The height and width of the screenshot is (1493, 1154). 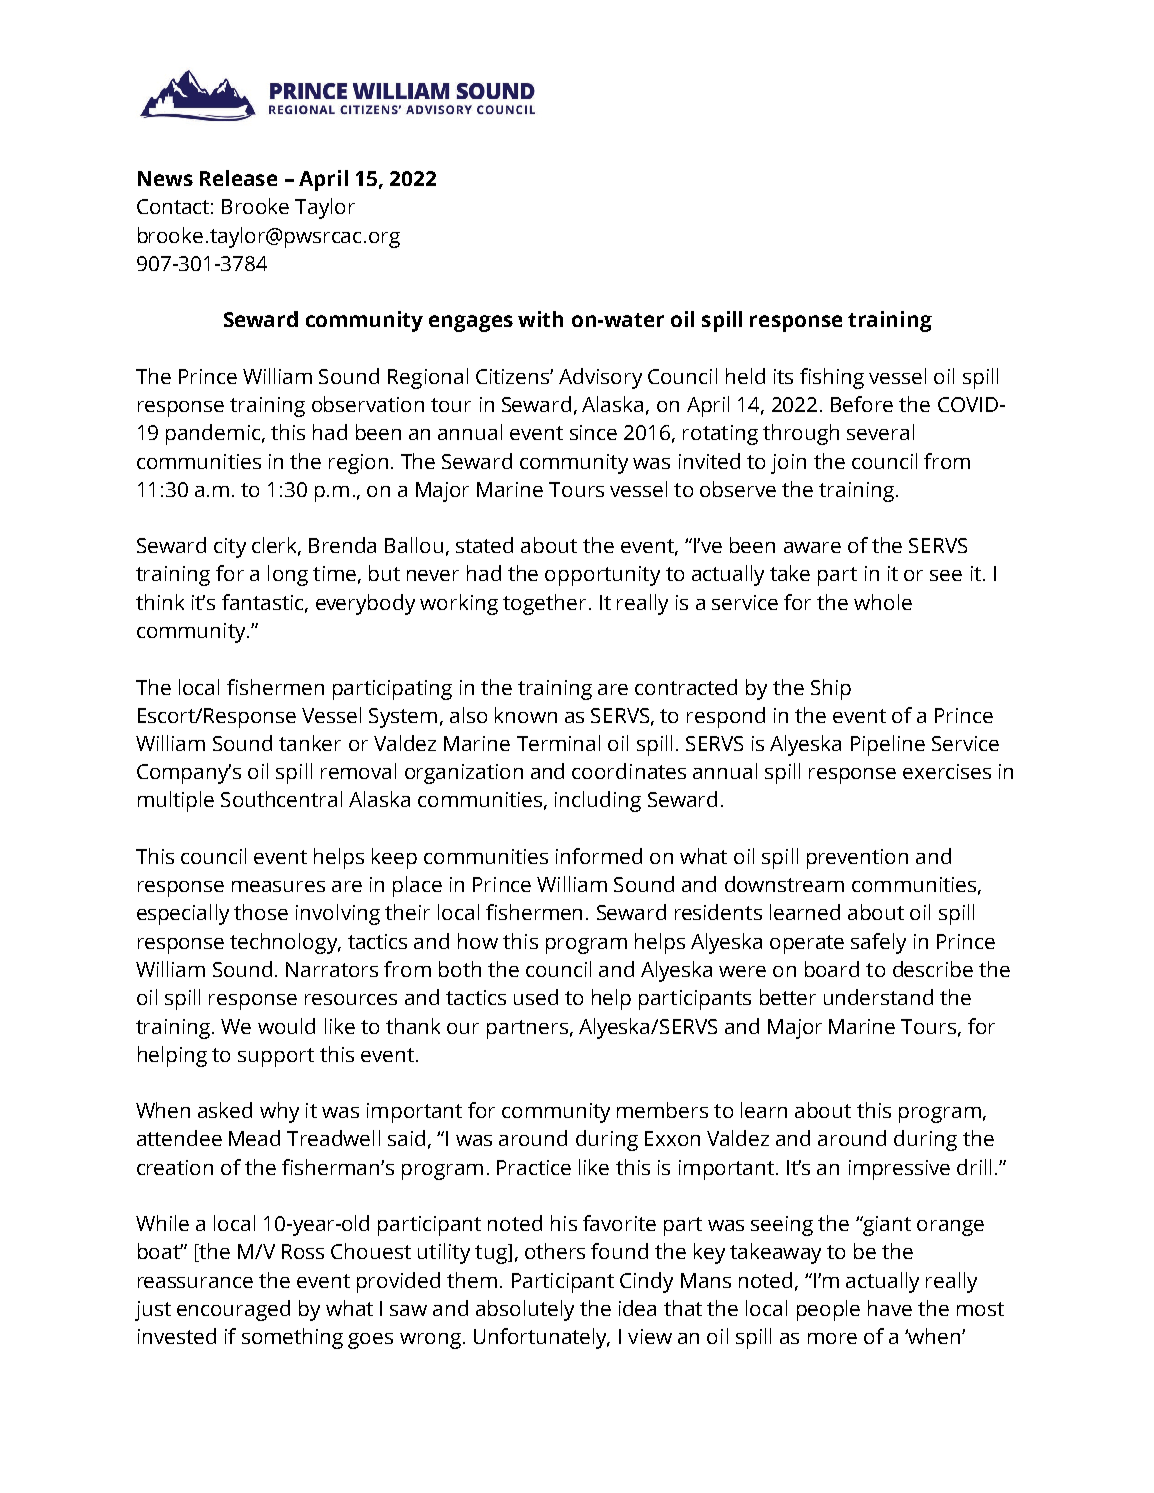 What do you see at coordinates (880, 432) in the screenshot?
I see `several` at bounding box center [880, 432].
